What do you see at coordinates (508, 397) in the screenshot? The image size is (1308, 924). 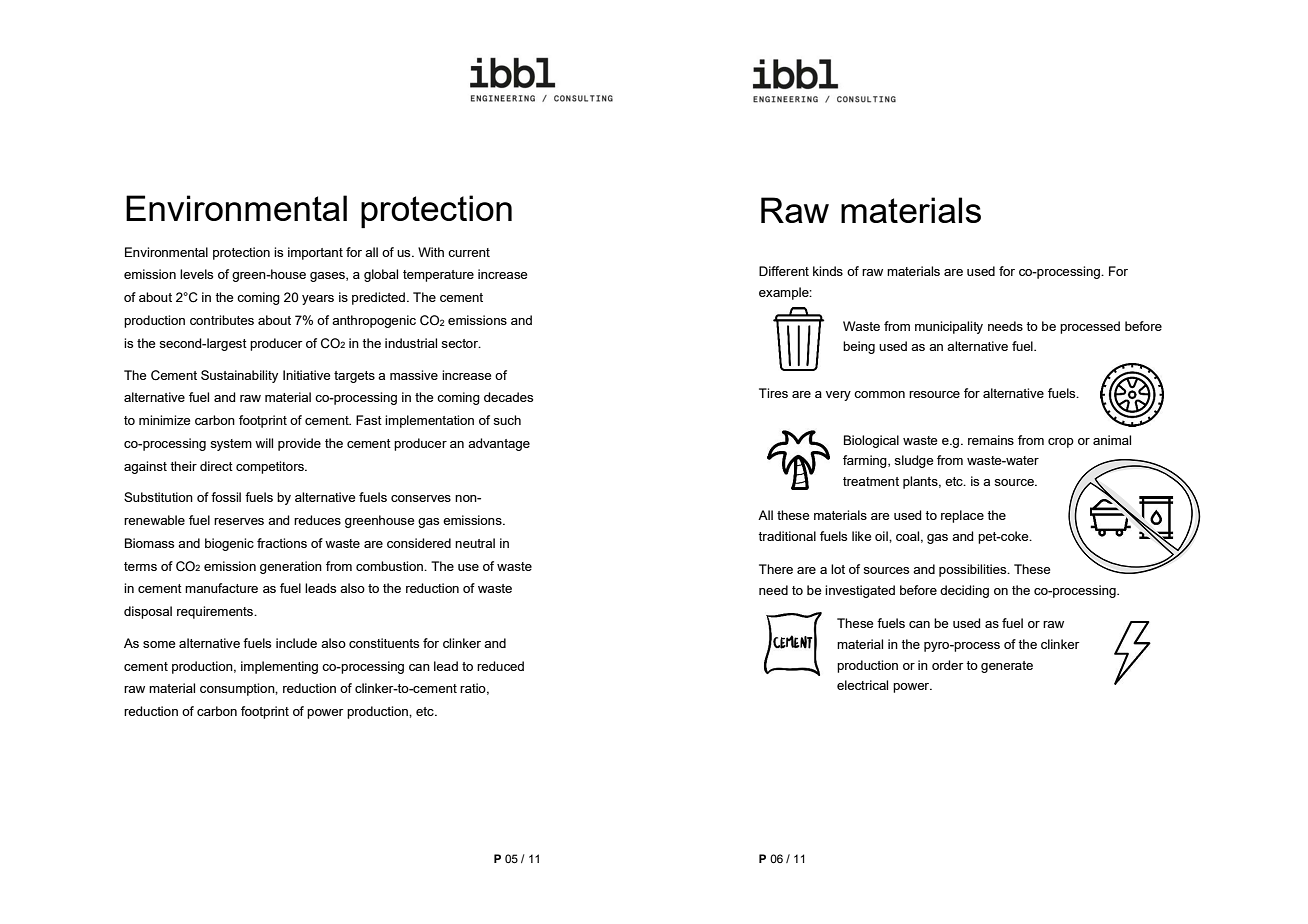 I see `decades` at bounding box center [508, 397].
